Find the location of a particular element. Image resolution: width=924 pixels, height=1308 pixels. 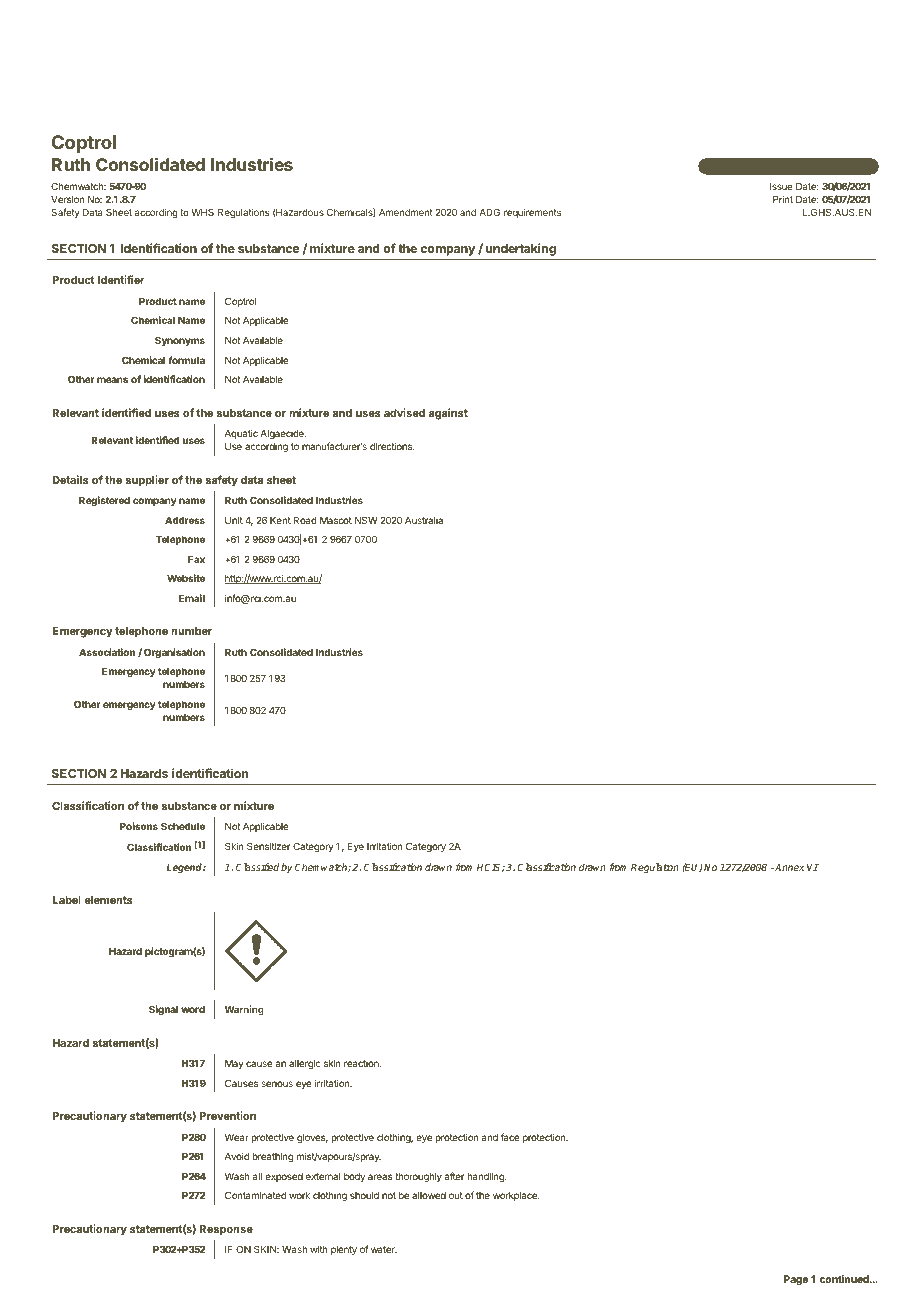

WHS is located at coordinates (202, 212).
